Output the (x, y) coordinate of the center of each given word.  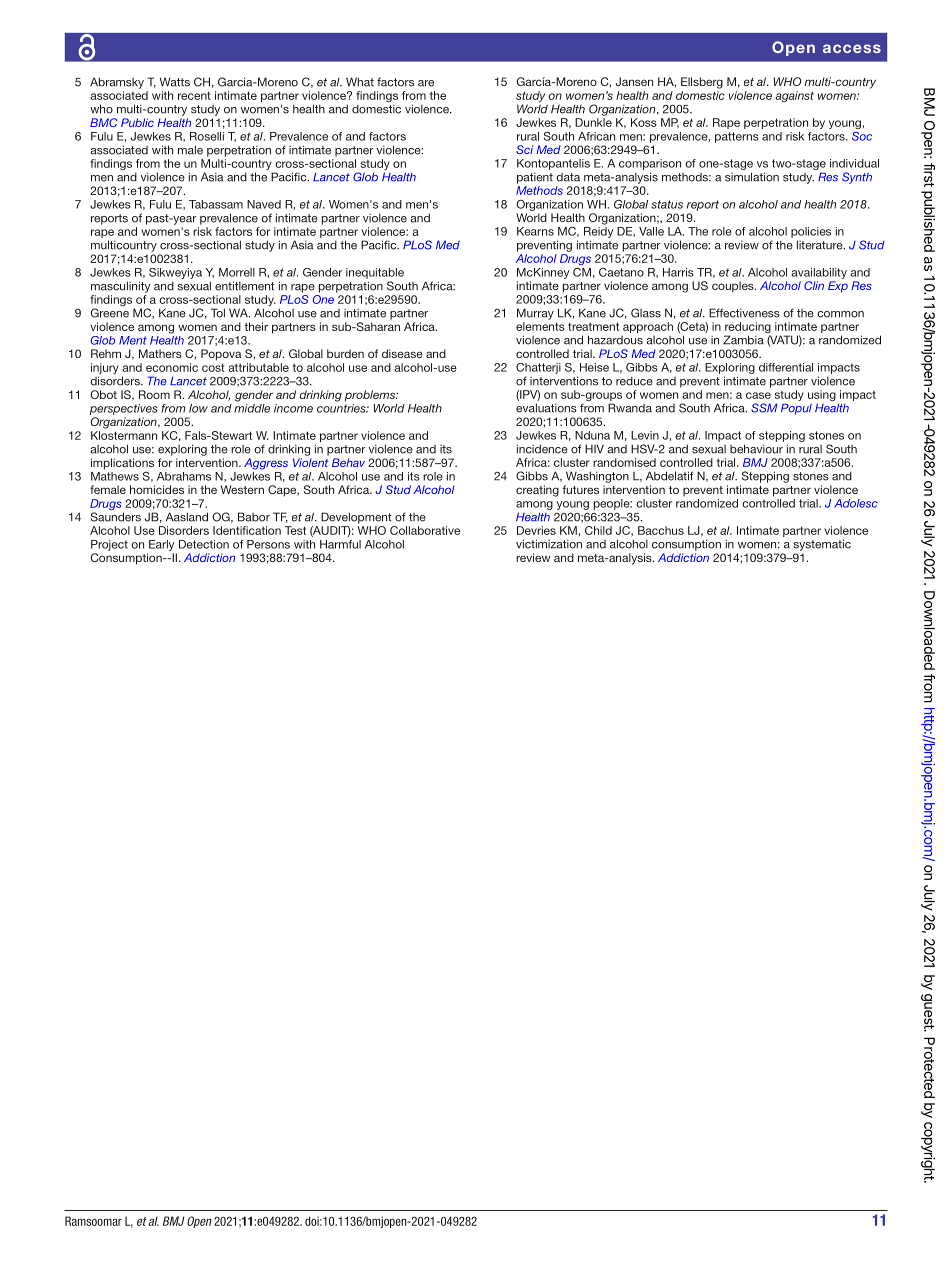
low (198, 408)
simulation (752, 177)
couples (734, 287)
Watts (175, 82)
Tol (218, 313)
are (426, 83)
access (852, 48)
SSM (764, 408)
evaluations (546, 408)
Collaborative (425, 530)
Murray (535, 314)
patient (535, 178)
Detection (204, 544)
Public (137, 122)
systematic (822, 545)
